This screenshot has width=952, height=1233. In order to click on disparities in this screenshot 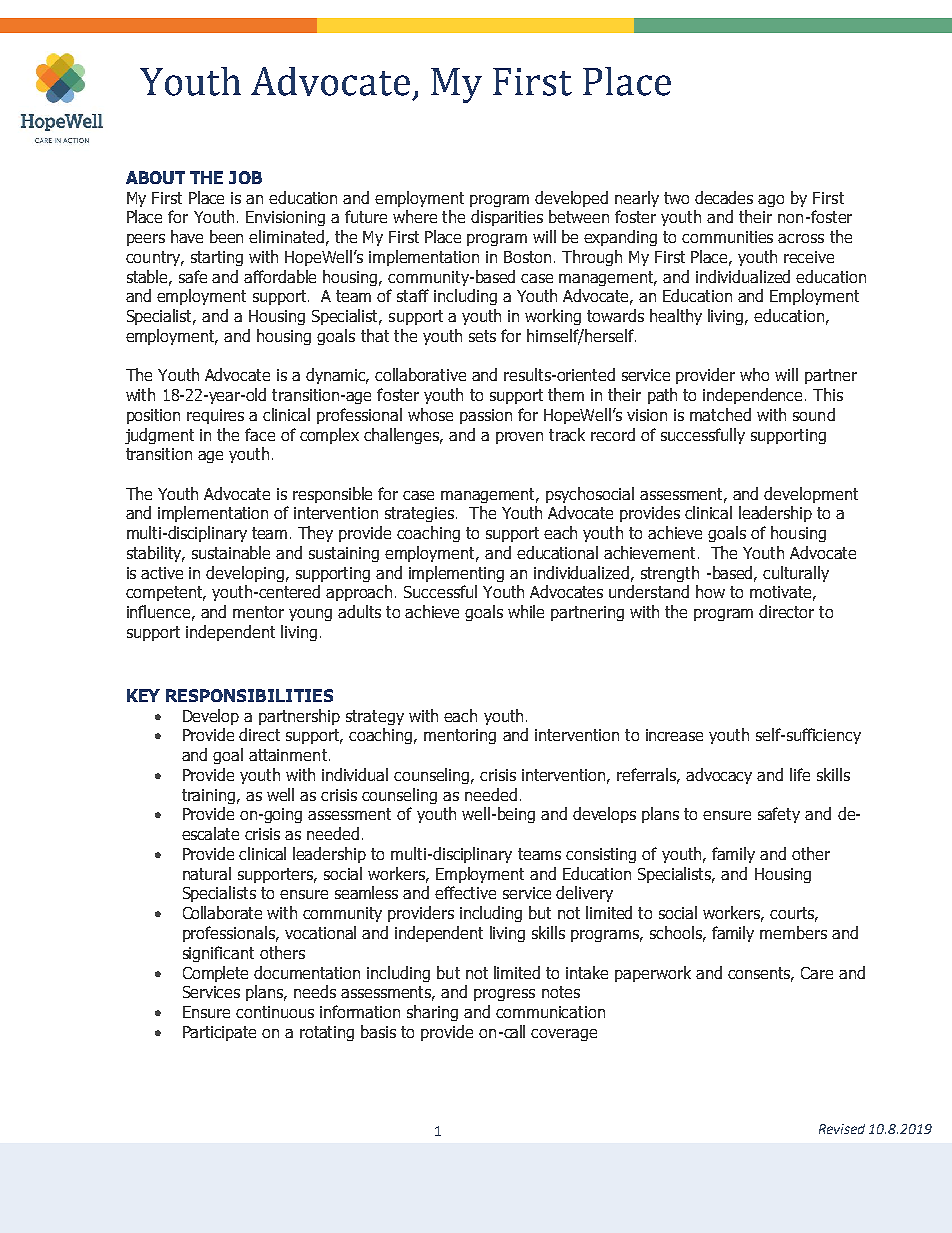, I will do `click(507, 218)`.
